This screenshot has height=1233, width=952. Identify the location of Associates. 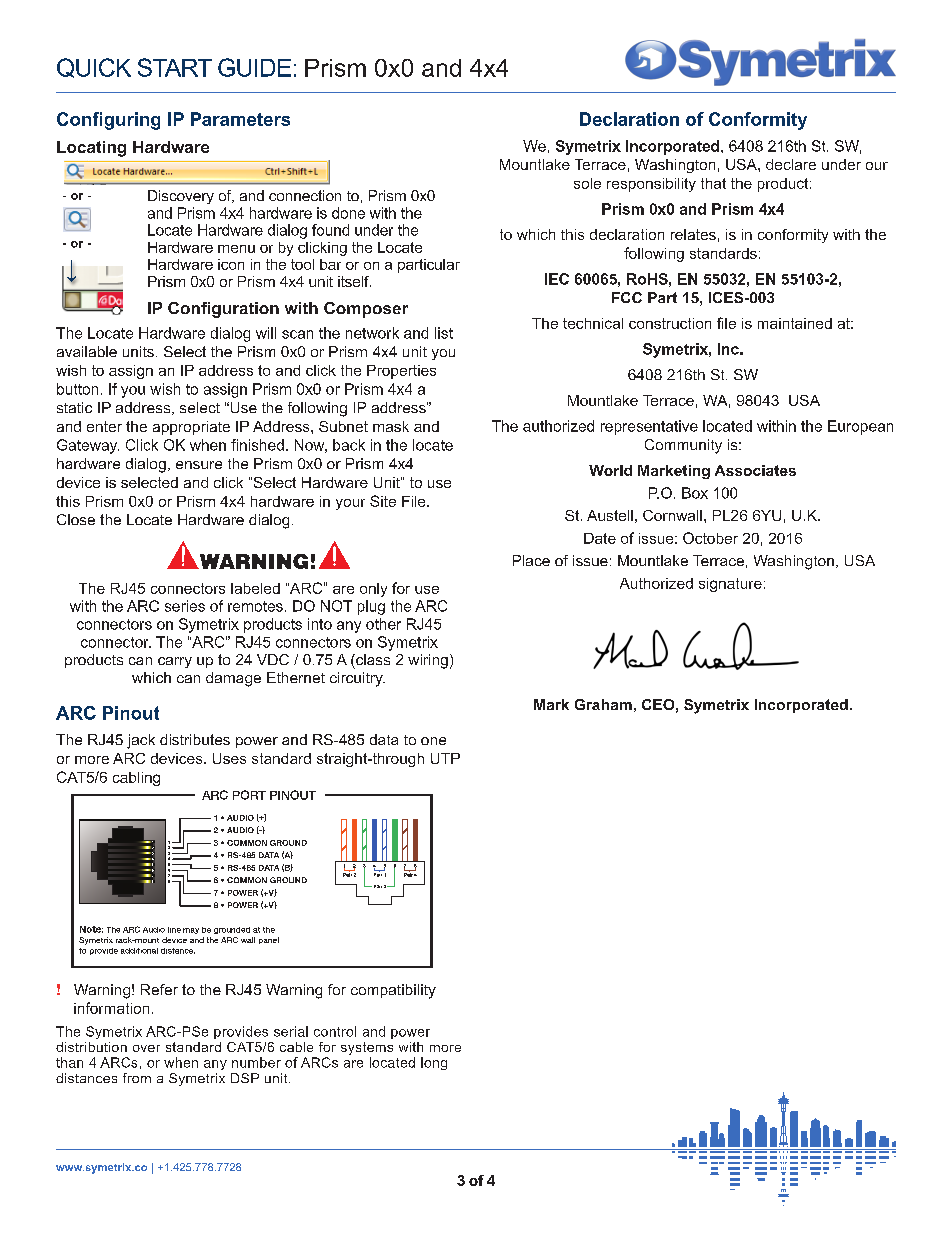
(755, 470).
